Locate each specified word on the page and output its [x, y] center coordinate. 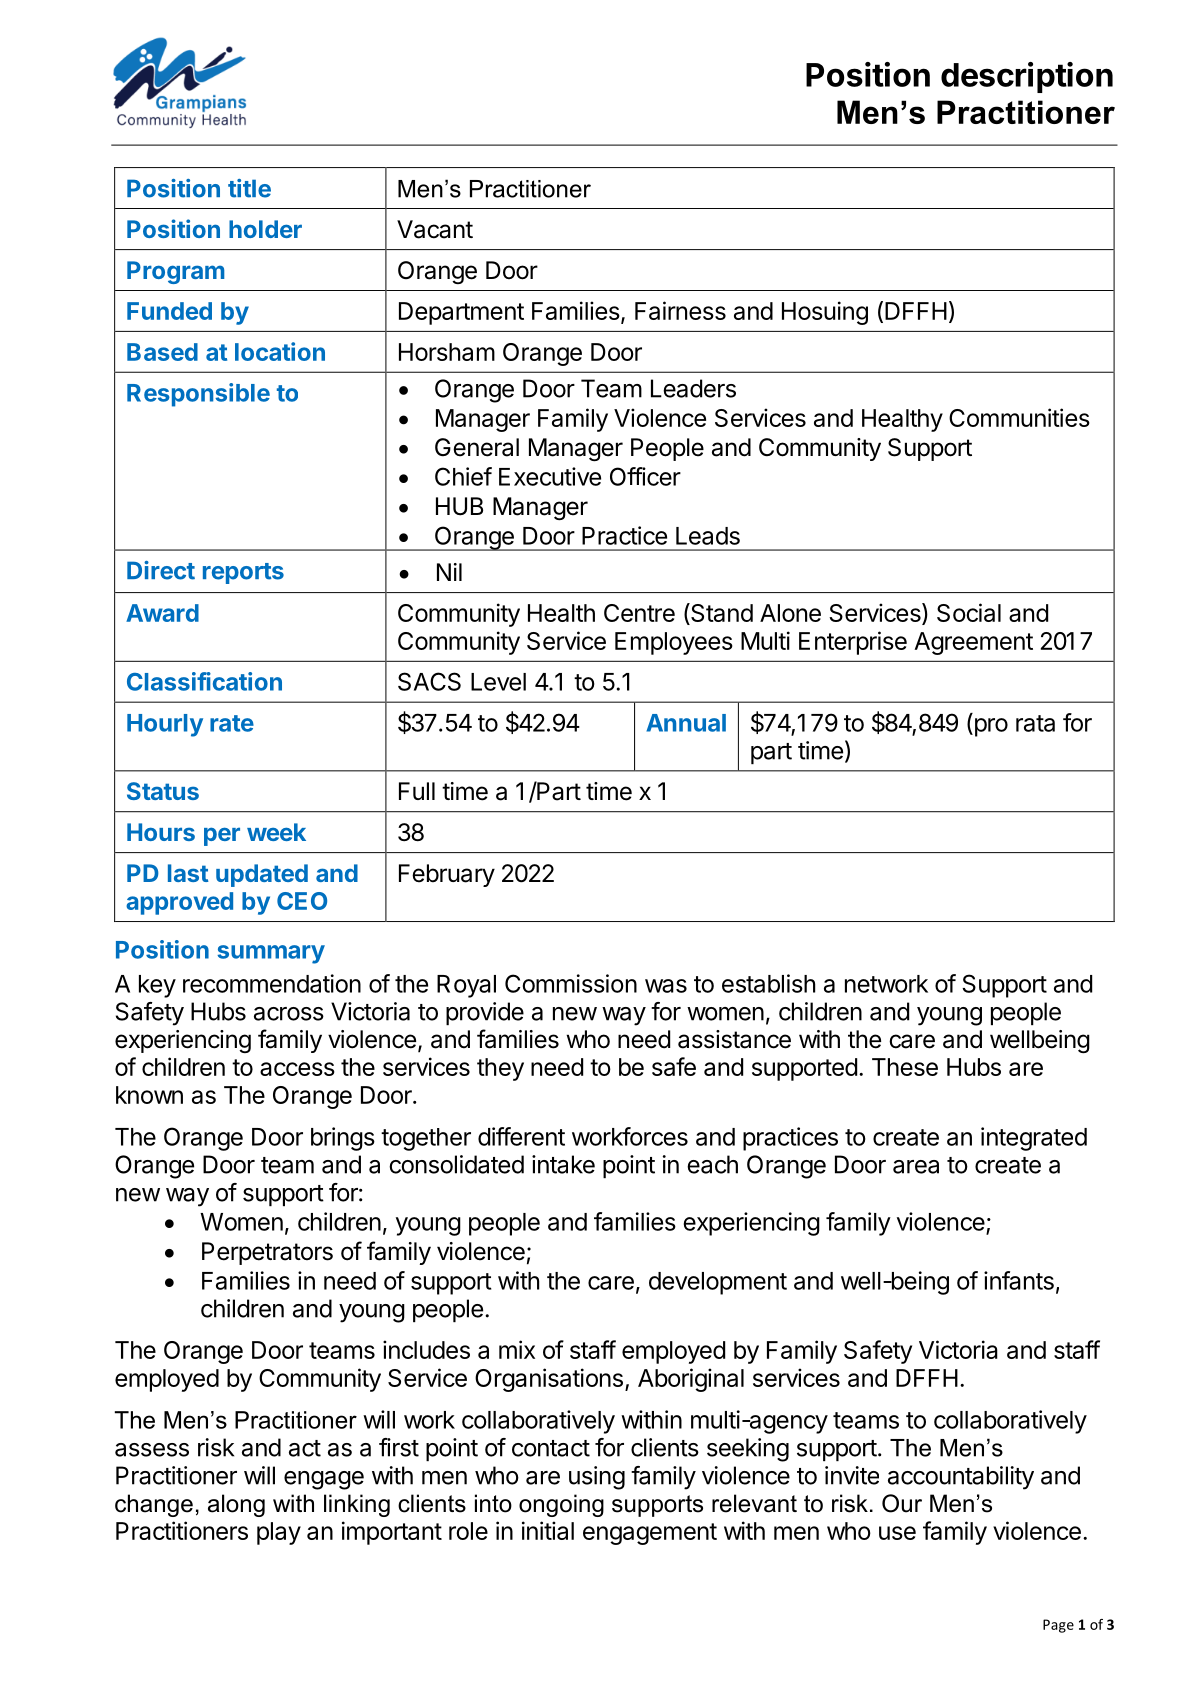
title [249, 188]
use [897, 1533]
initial [548, 1530]
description [1027, 77]
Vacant [435, 229]
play [279, 1533]
